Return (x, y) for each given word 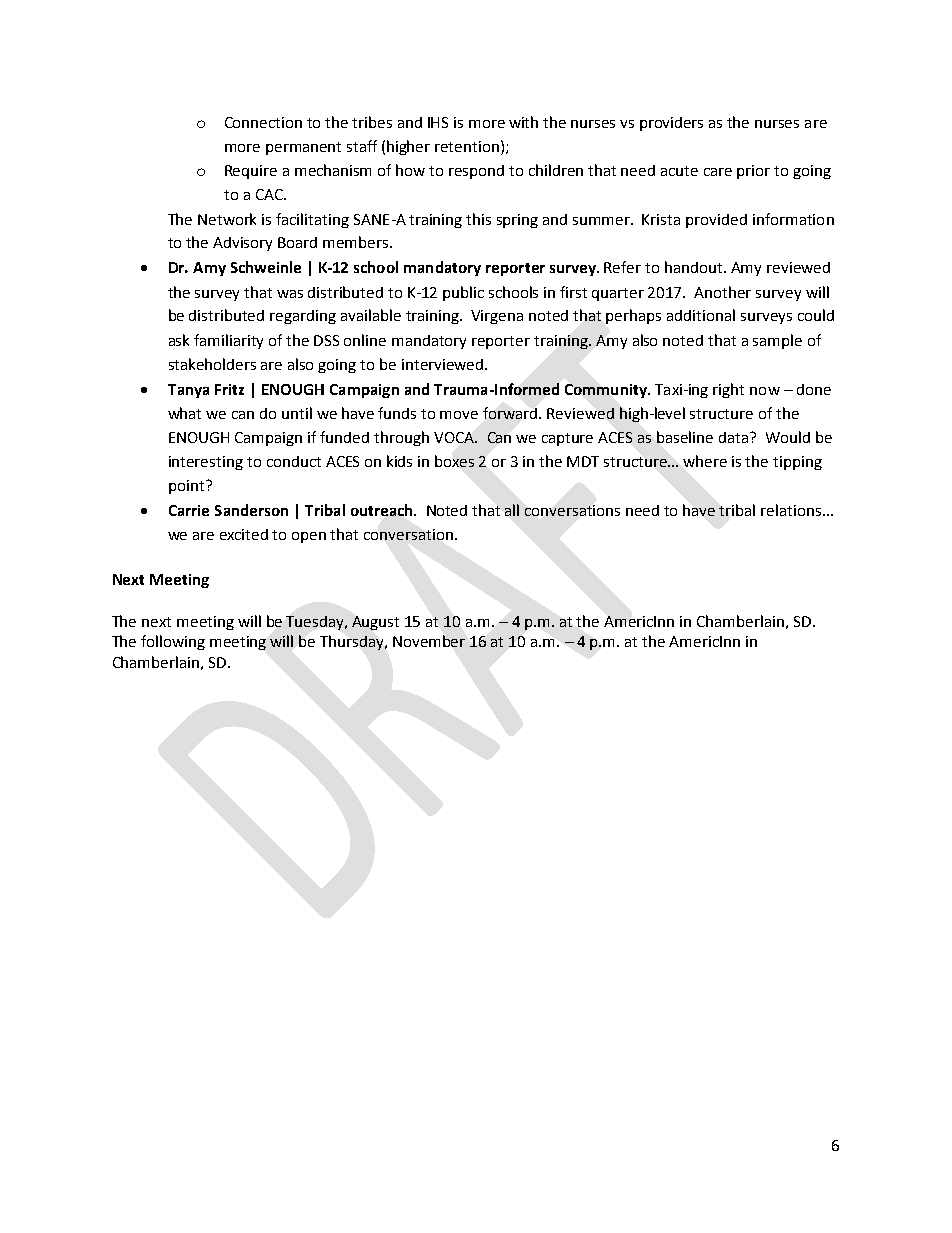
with (523, 122)
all (512, 510)
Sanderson (251, 510)
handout (695, 267)
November (429, 641)
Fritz (229, 389)
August (375, 623)
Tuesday (316, 623)
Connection (263, 122)
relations (792, 510)
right (728, 390)
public (463, 293)
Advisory (242, 244)
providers (671, 124)
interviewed (444, 364)
